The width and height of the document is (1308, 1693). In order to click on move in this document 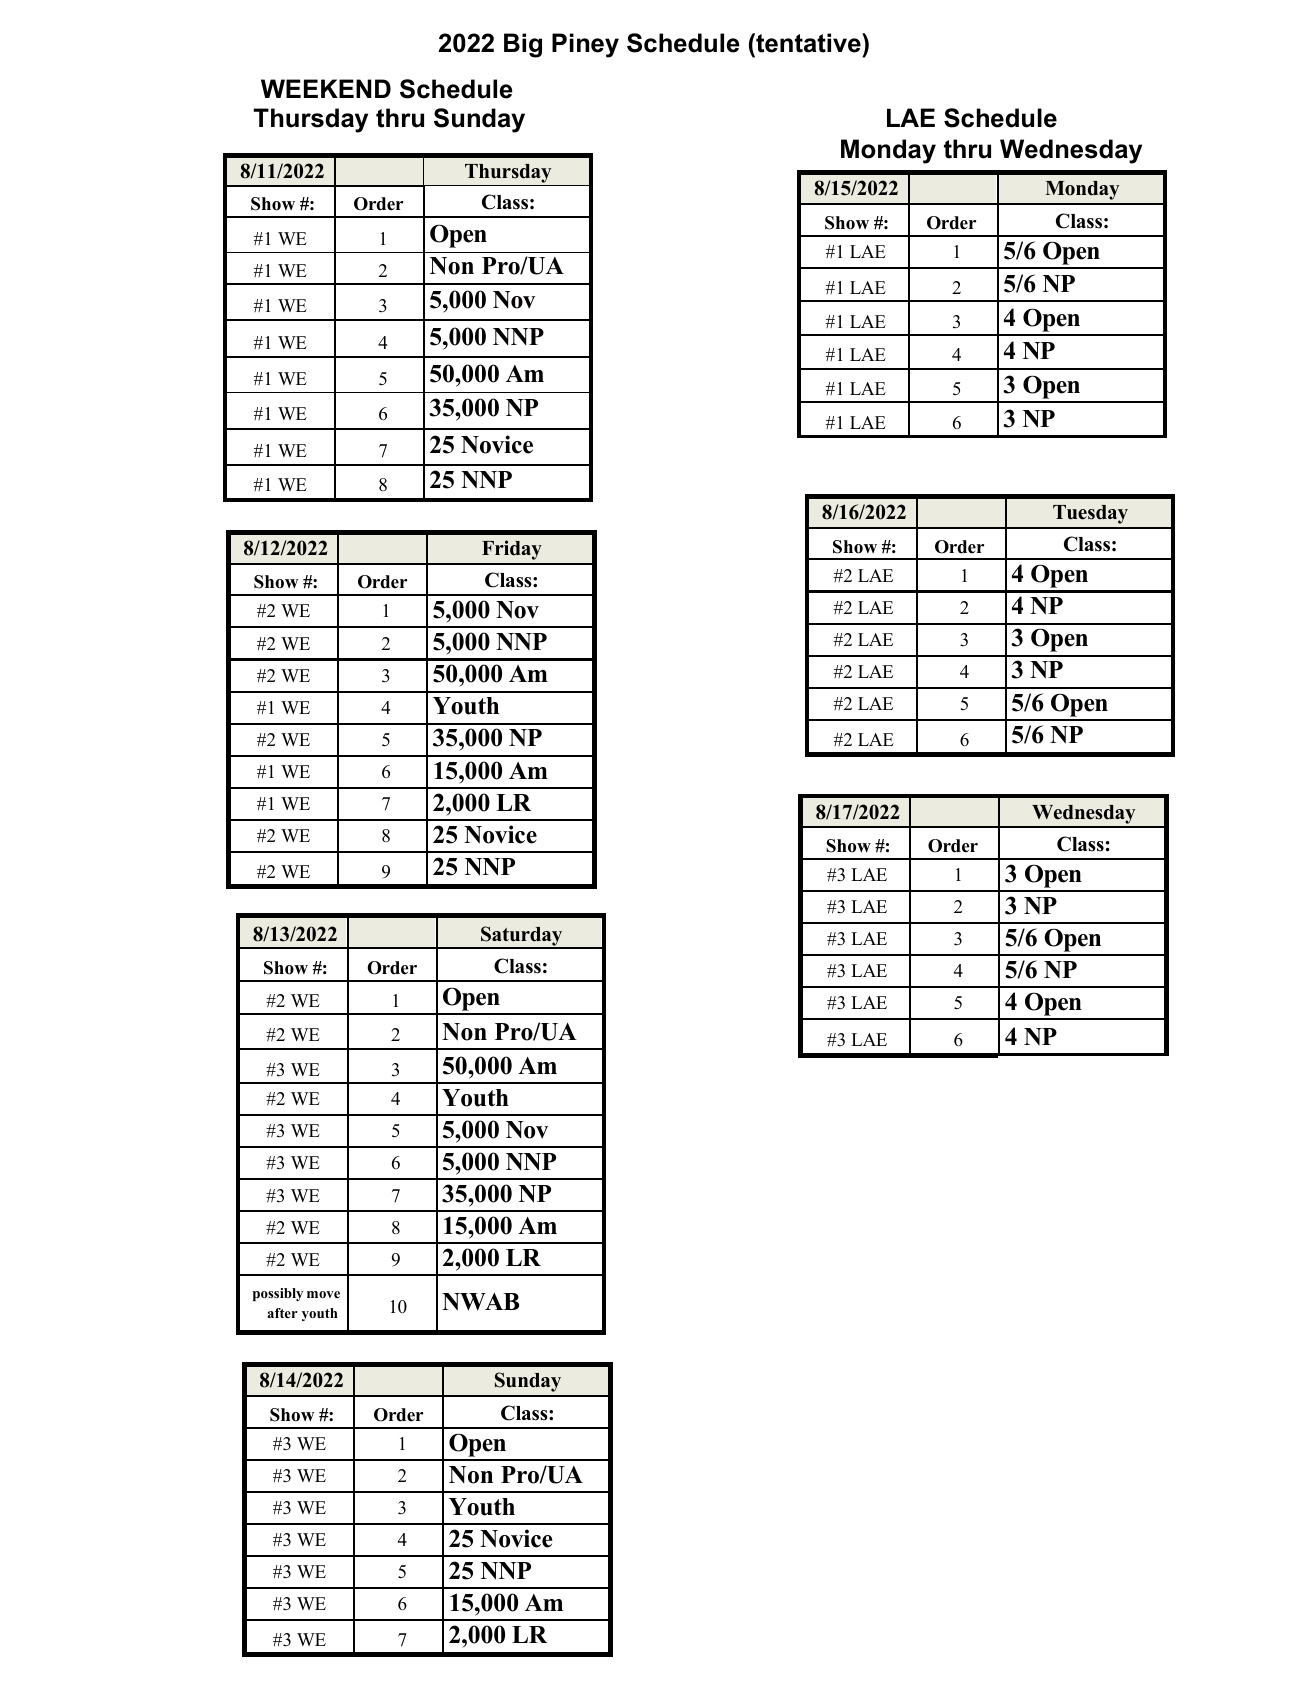, I will do `click(323, 1294)`.
